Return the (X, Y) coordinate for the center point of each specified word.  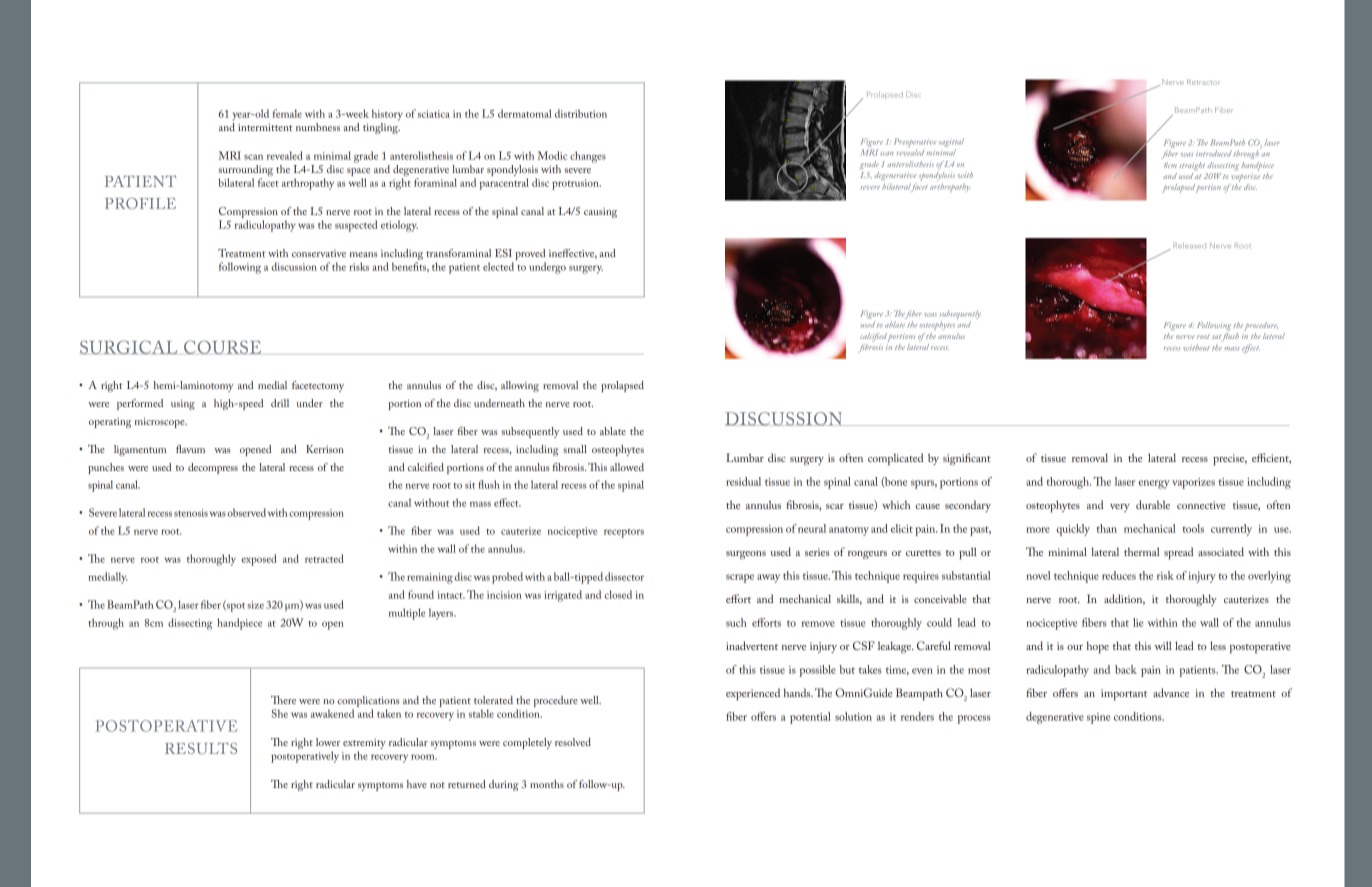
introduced (1214, 153)
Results (201, 748)
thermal (1142, 551)
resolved (573, 742)
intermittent (265, 127)
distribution (581, 113)
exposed (259, 560)
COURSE (222, 347)
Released (1189, 246)
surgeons (746, 555)
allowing (520, 386)
